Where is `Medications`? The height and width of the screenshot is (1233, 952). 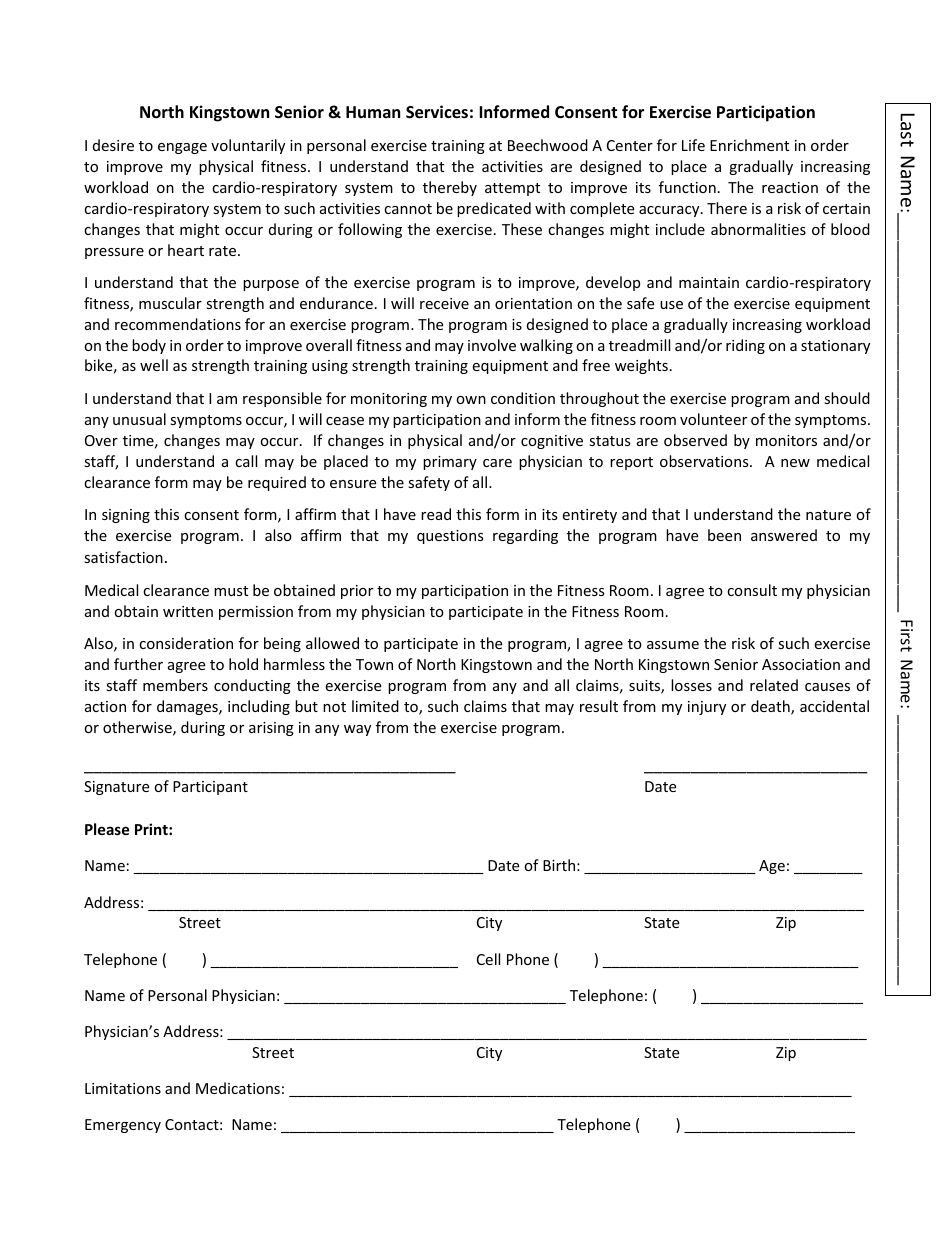 Medications is located at coordinates (238, 1088).
